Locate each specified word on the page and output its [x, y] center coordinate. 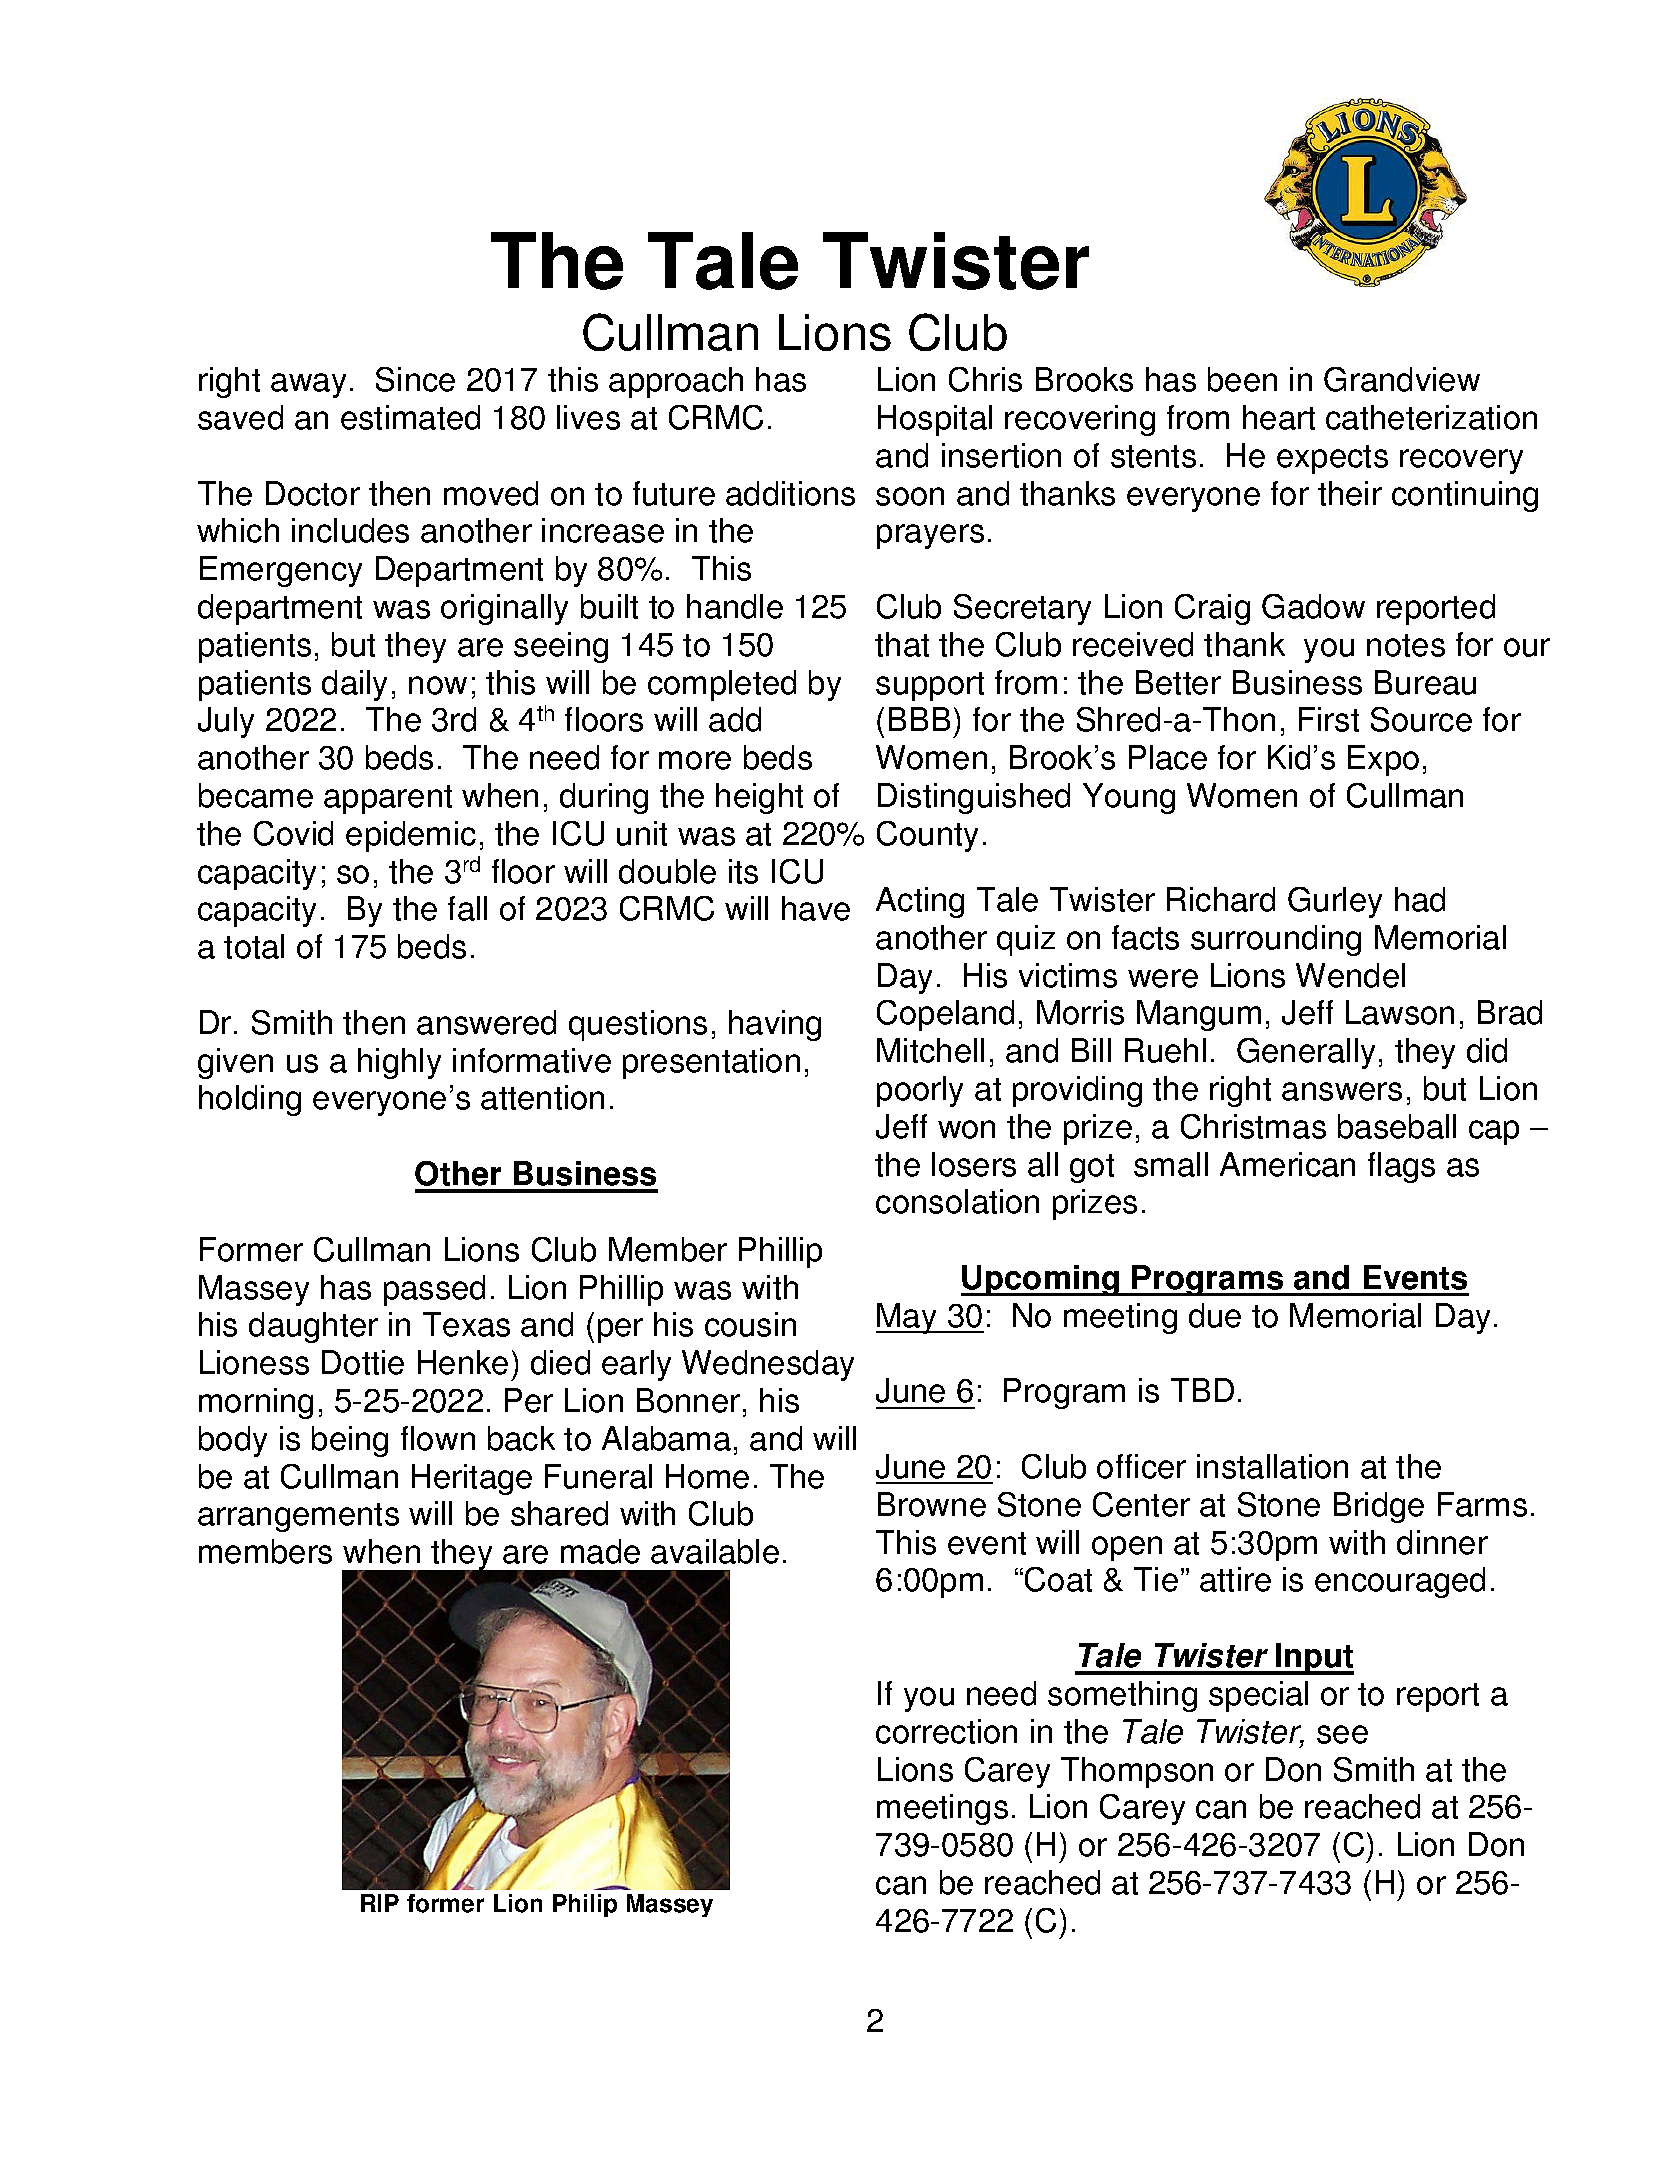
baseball [1397, 1126]
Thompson [1137, 1772]
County [927, 836]
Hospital [935, 420]
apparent [388, 799]
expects [1332, 459]
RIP [380, 1903]
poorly [920, 1091]
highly [399, 1063]
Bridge [1379, 1507]
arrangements [298, 1517]
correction [946, 1731]
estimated [410, 417]
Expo [1383, 760]
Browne [932, 1504]
